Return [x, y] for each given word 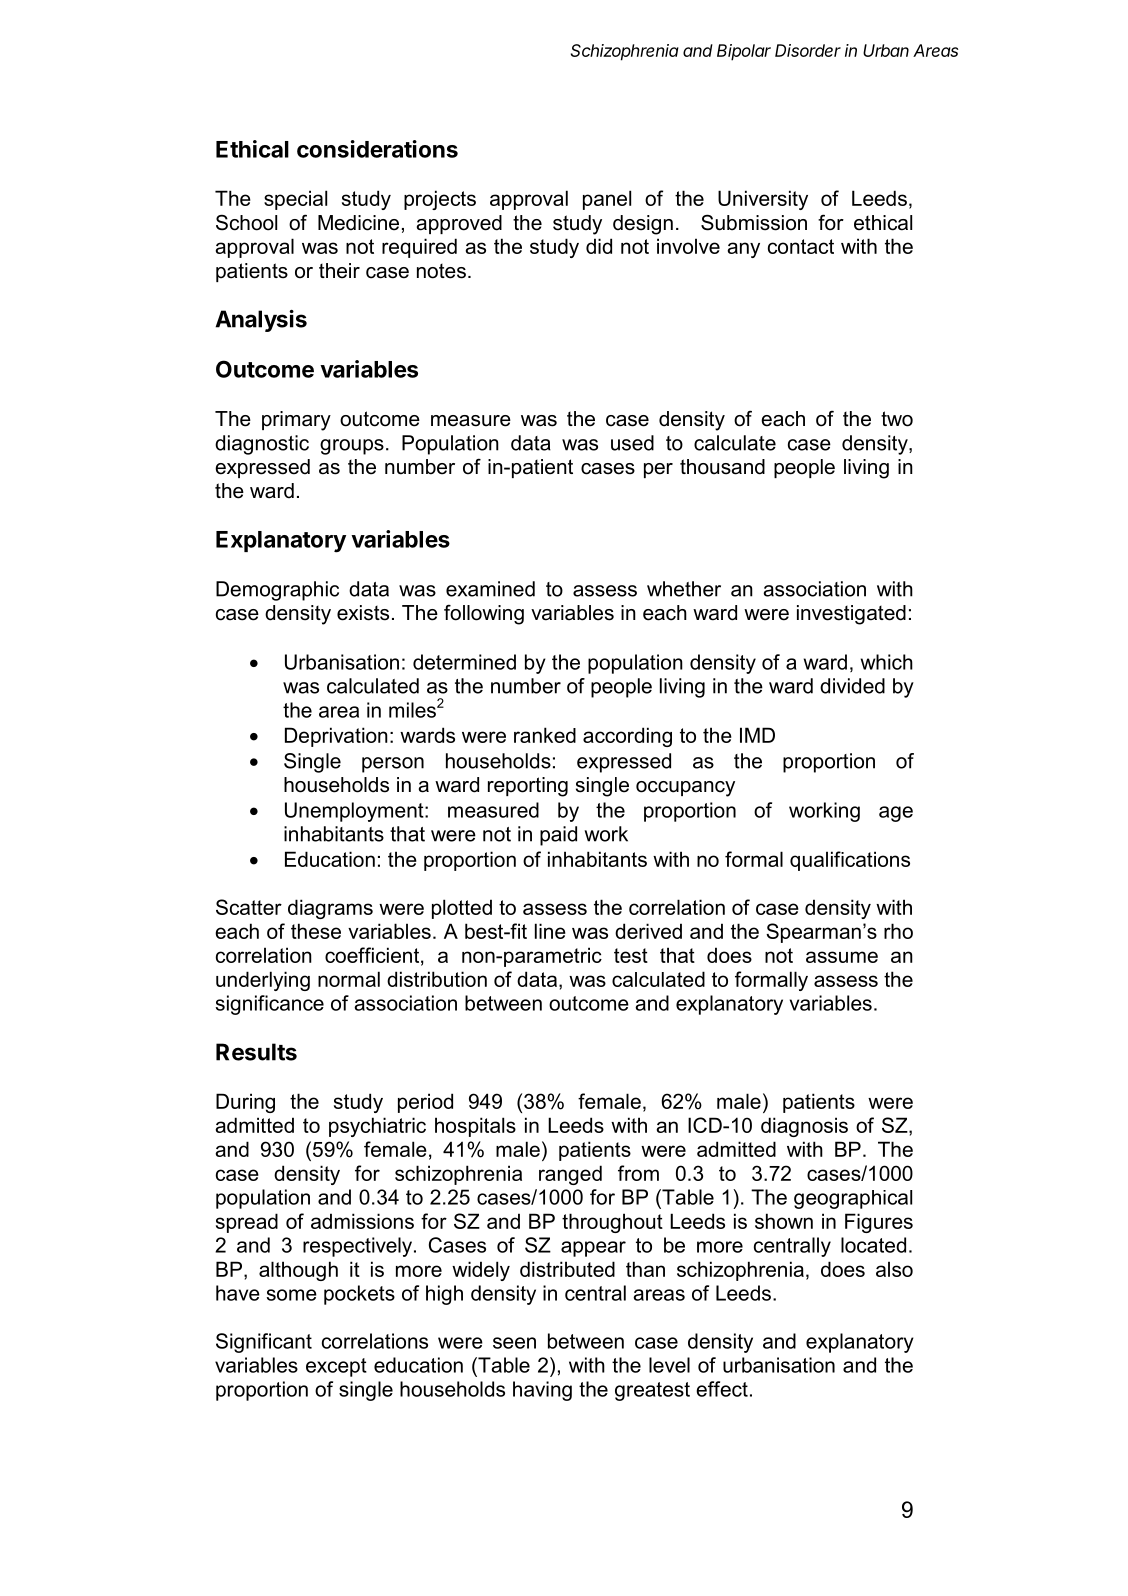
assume [842, 957]
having [542, 1391]
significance [270, 1005]
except [336, 1367]
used [632, 443]
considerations [377, 149]
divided [852, 686]
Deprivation [336, 737]
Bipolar [744, 52]
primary [296, 421]
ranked [545, 735]
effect [722, 1389]
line [550, 931]
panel [607, 200]
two [897, 419]
